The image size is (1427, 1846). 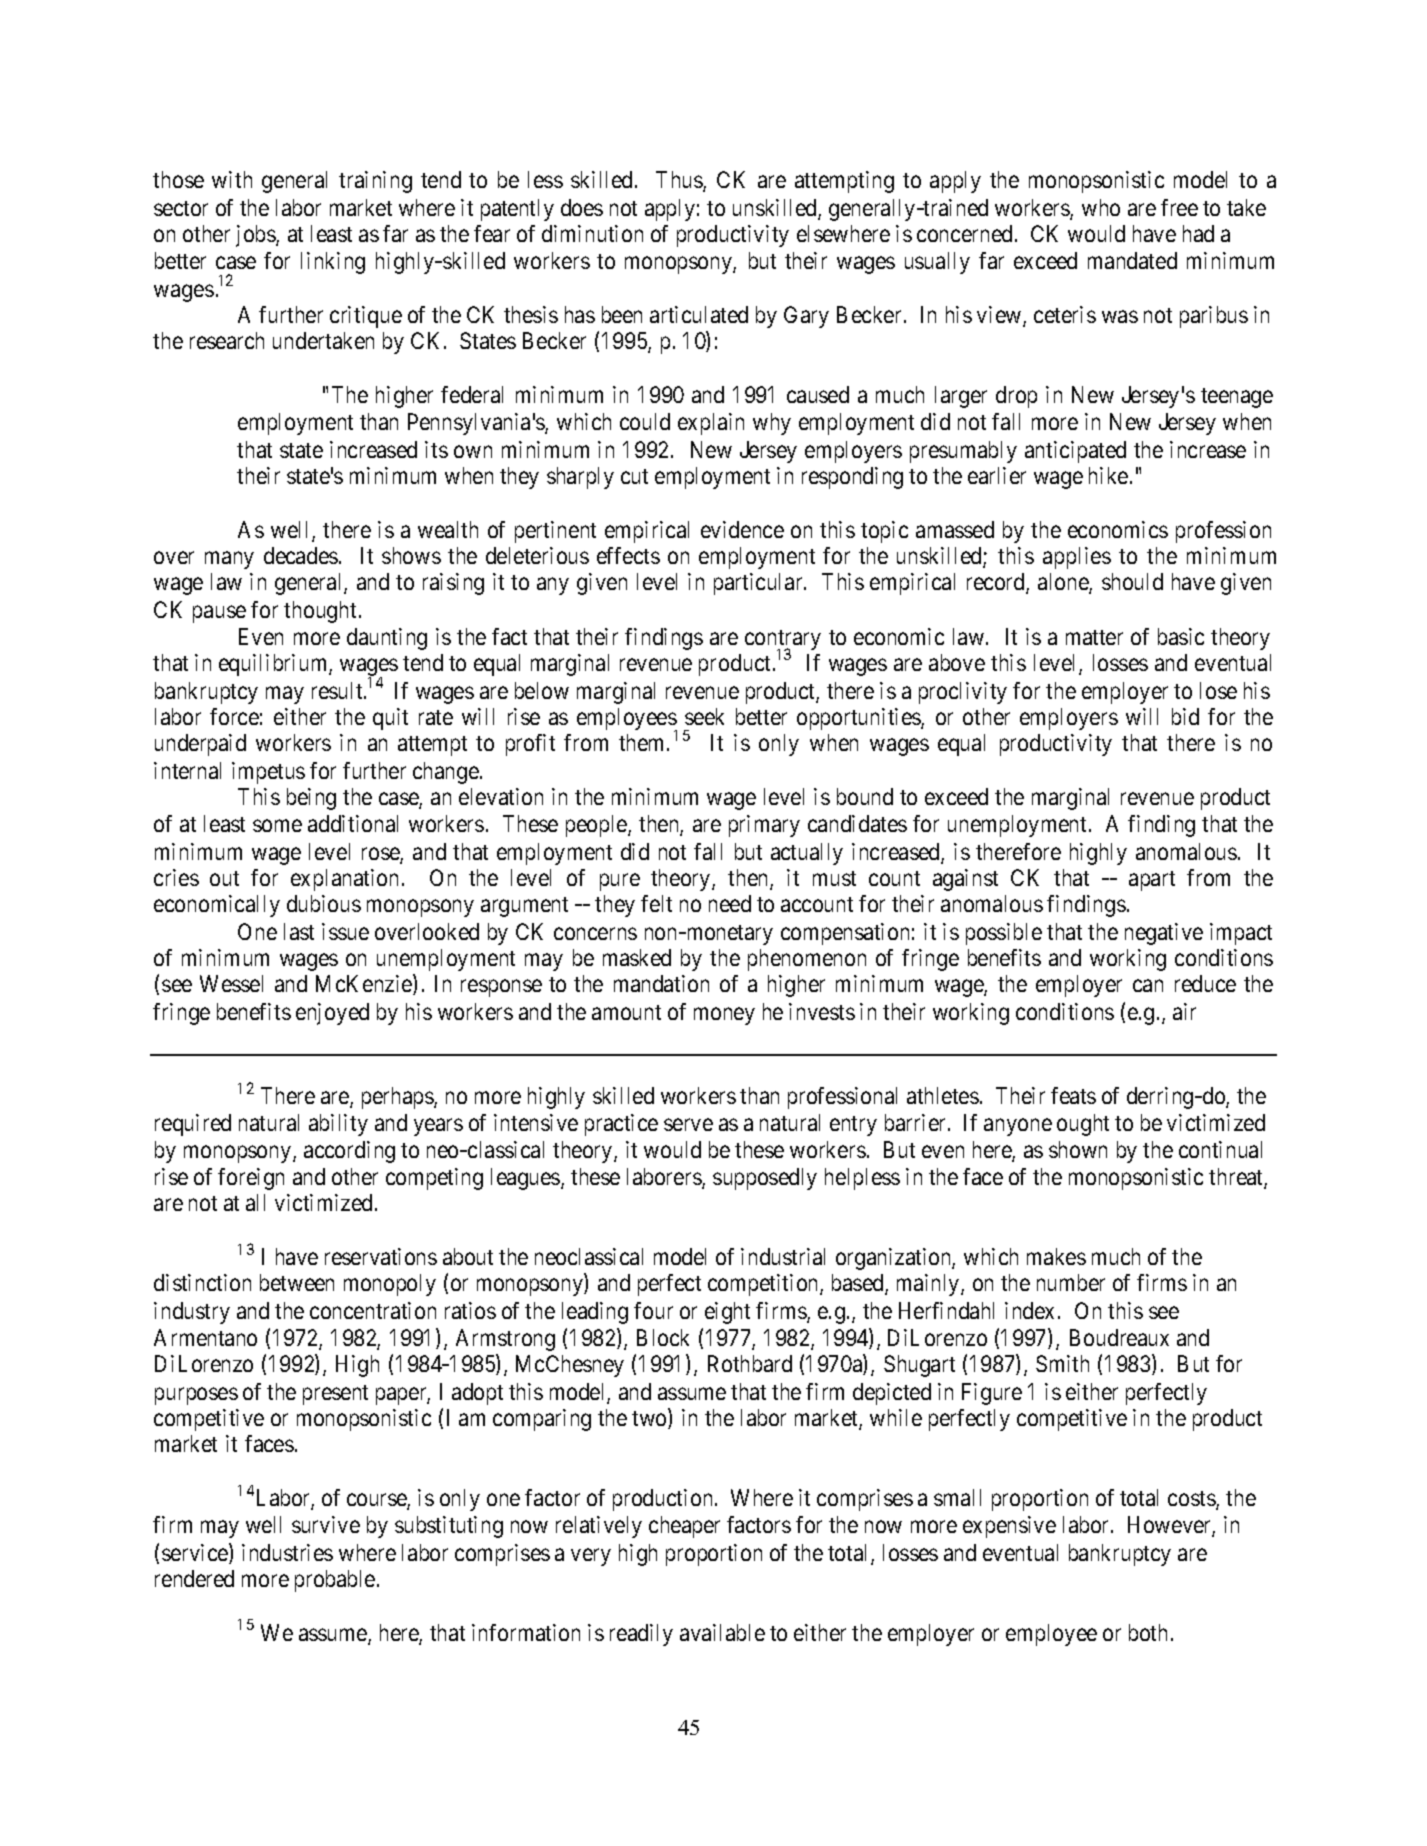 I want to click on who, so click(x=1101, y=207).
